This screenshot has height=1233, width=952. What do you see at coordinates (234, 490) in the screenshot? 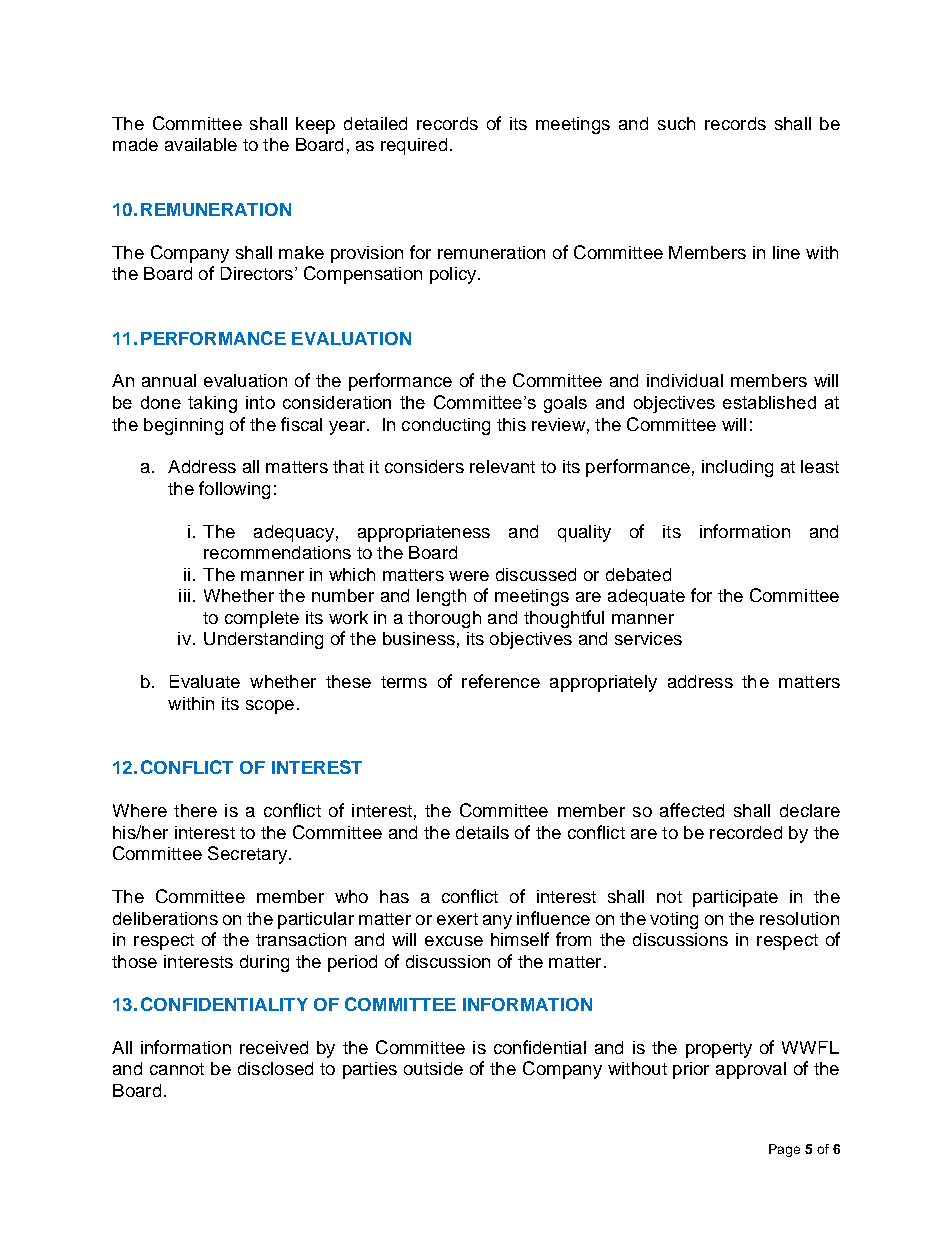
I see `following` at bounding box center [234, 490].
